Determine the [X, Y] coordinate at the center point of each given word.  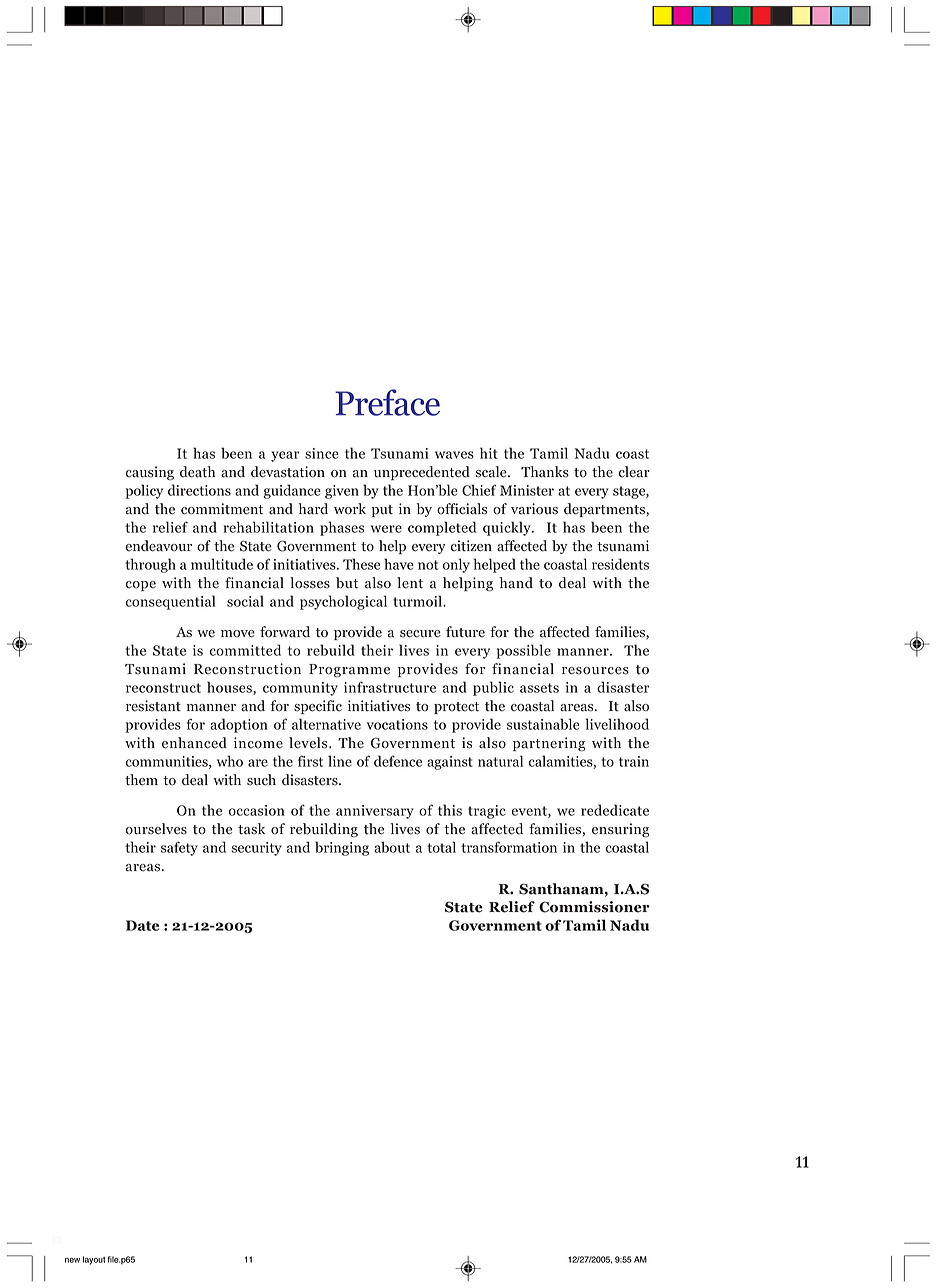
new [72, 1260]
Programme [349, 670]
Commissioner [594, 907]
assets [539, 688]
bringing [342, 848]
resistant [153, 706]
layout [94, 1260]
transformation [509, 847]
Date [142, 925]
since [322, 453]
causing [150, 473]
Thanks [545, 472]
